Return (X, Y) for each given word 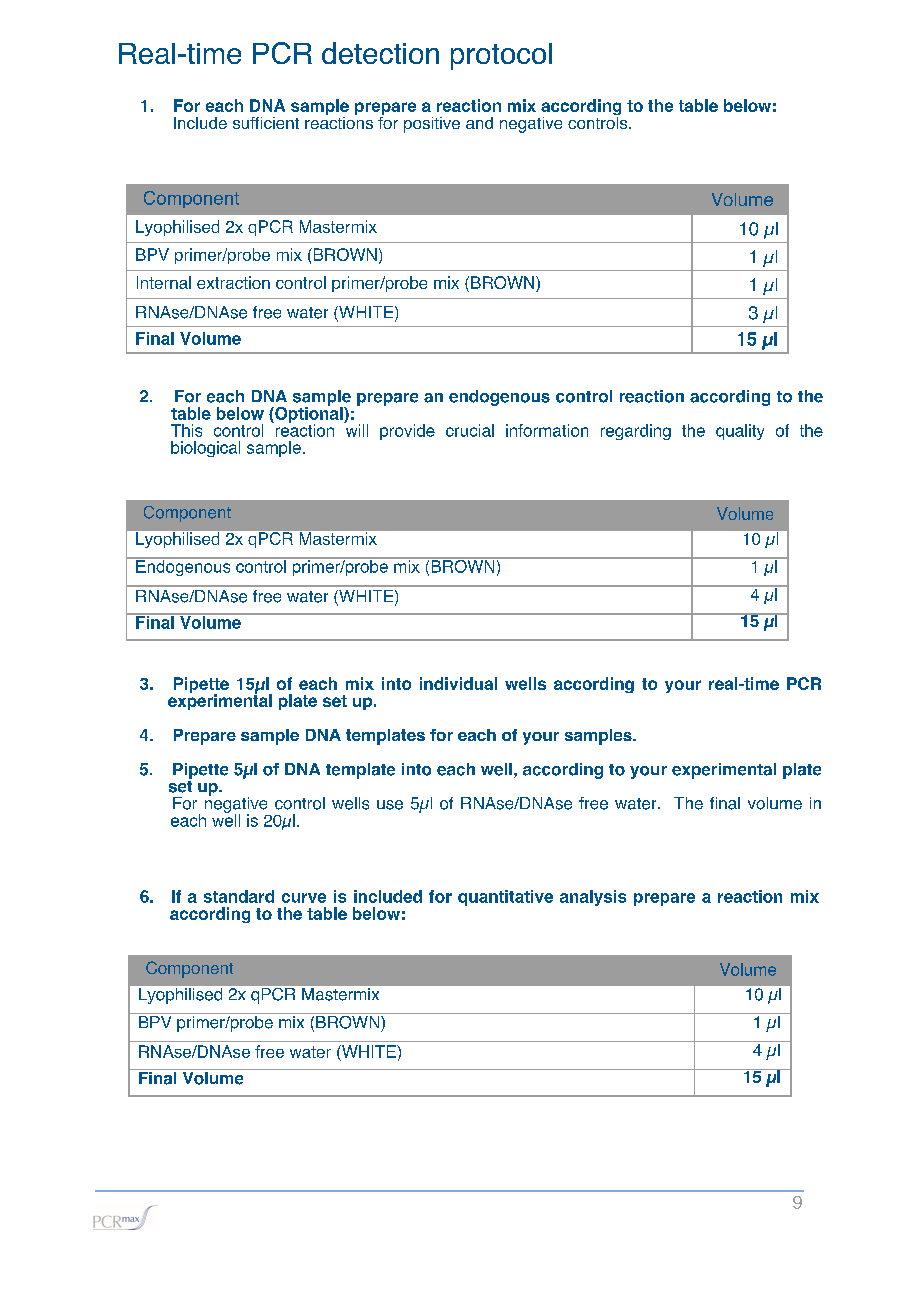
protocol (501, 56)
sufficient (266, 123)
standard (239, 896)
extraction (233, 282)
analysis (593, 898)
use (390, 805)
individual (458, 683)
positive (432, 125)
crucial (470, 430)
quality (740, 432)
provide (407, 432)
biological (205, 449)
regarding (636, 432)
